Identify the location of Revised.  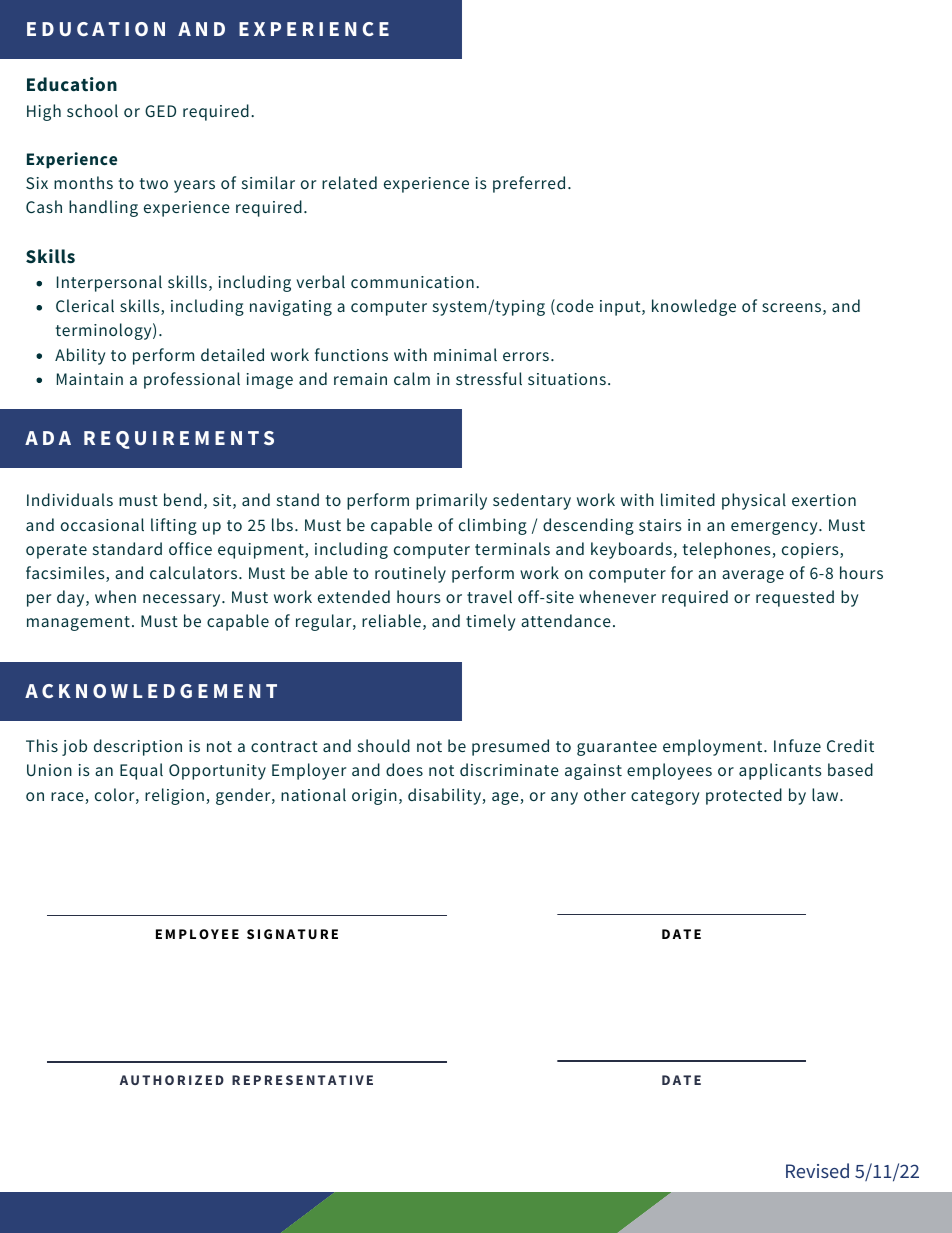
(817, 1170).
